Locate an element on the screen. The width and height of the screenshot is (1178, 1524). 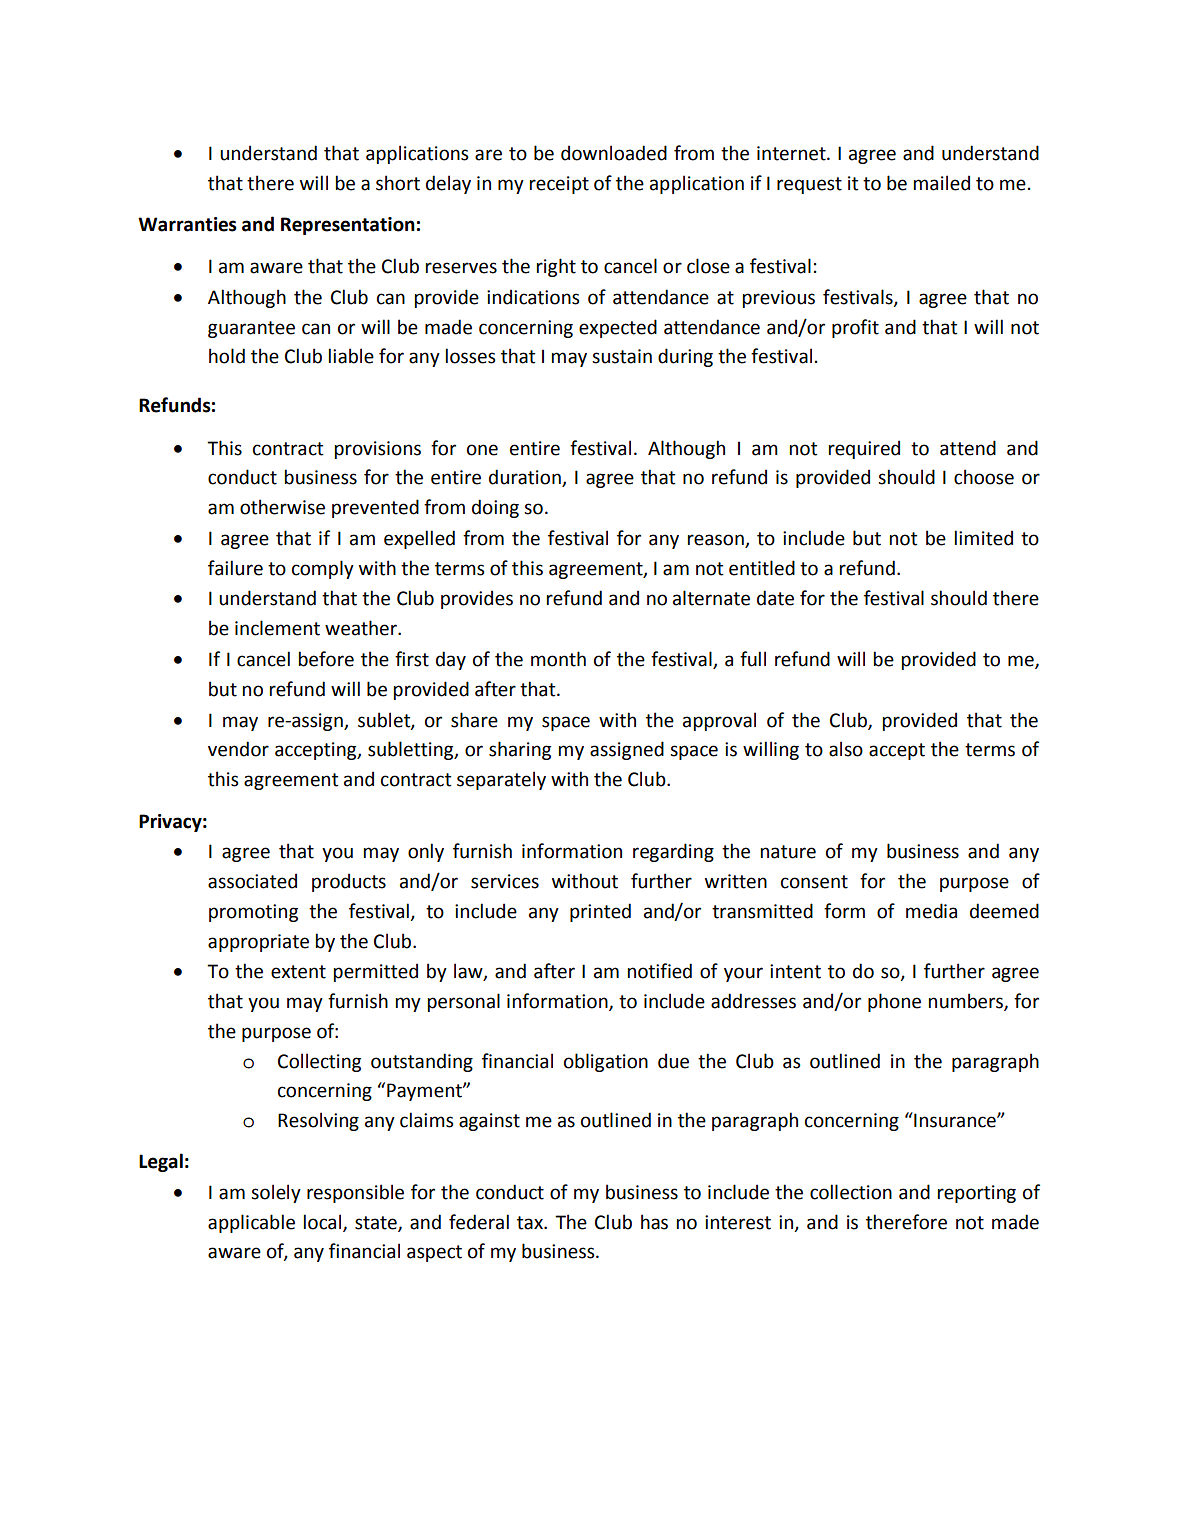
collection is located at coordinates (851, 1192).
